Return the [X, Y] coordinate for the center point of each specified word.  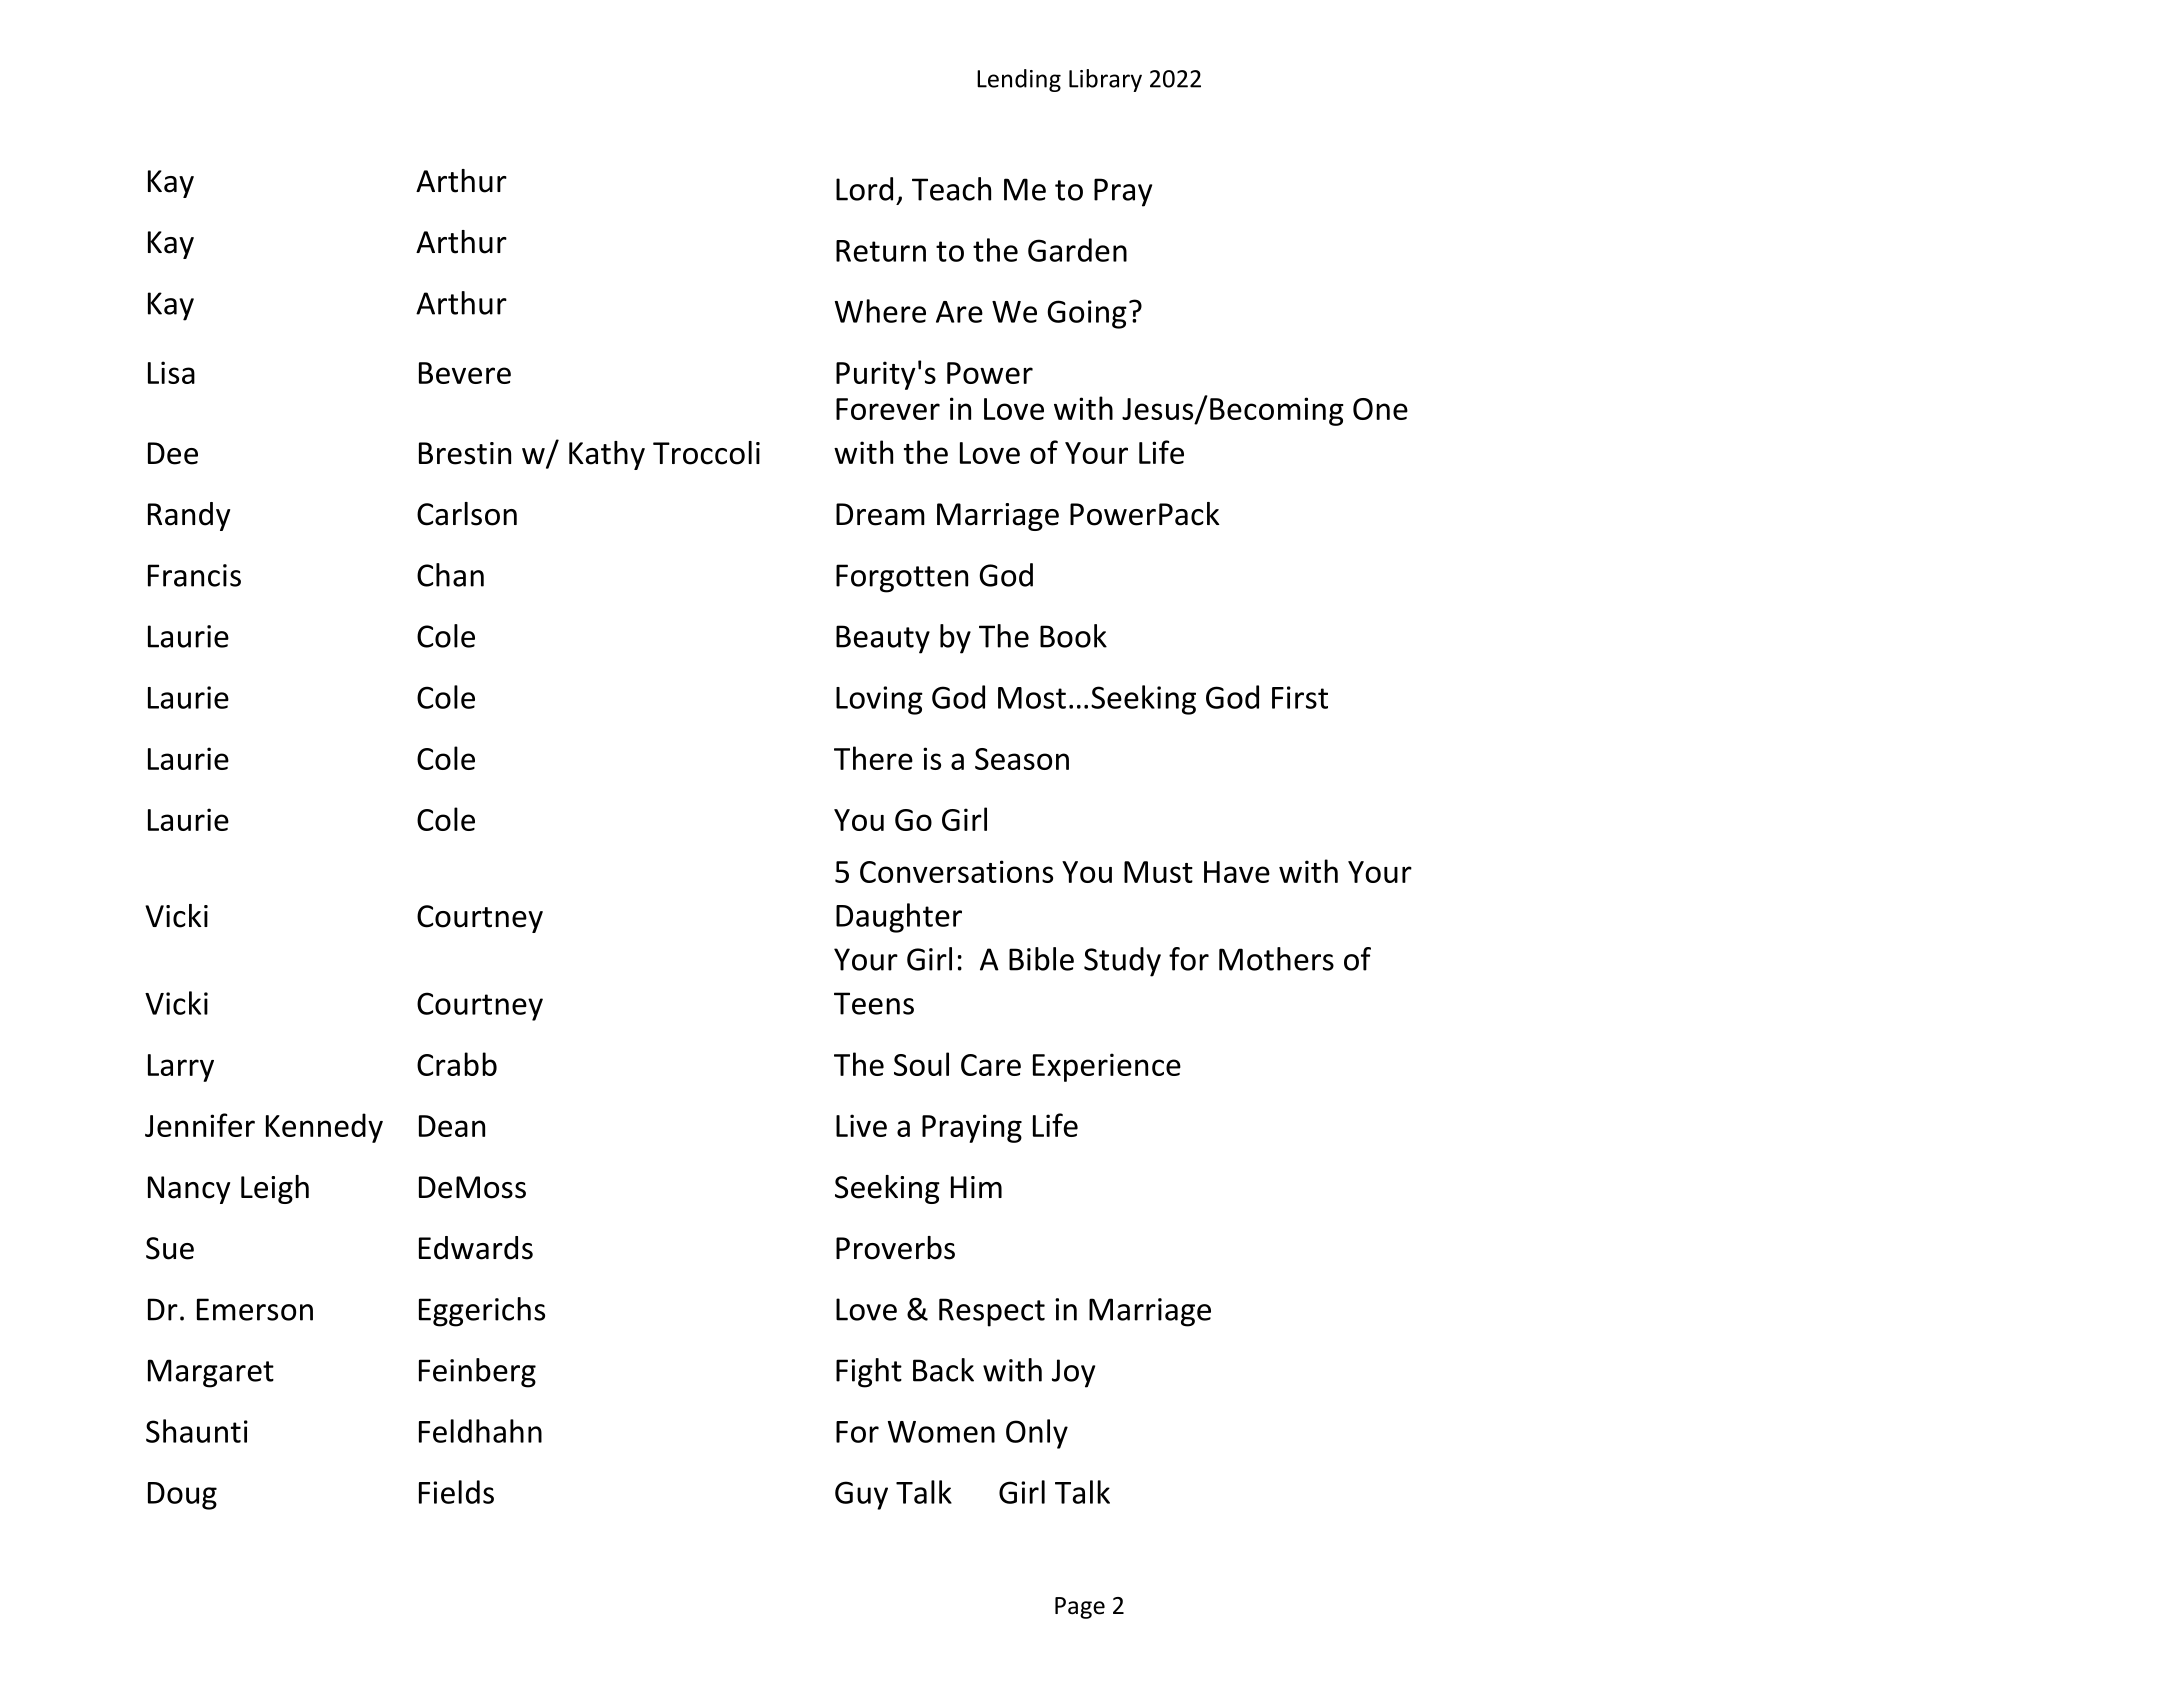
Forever [888, 409]
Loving [879, 700]
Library [1105, 80]
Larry [181, 1068]
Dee [173, 453]
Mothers [1276, 959]
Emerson [255, 1309]
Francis [194, 575]
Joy [1073, 1373]
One [1380, 409]
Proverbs [895, 1248]
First [1300, 697]
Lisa [171, 372]
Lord [864, 189]
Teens [874, 1003]
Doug [182, 1496]
